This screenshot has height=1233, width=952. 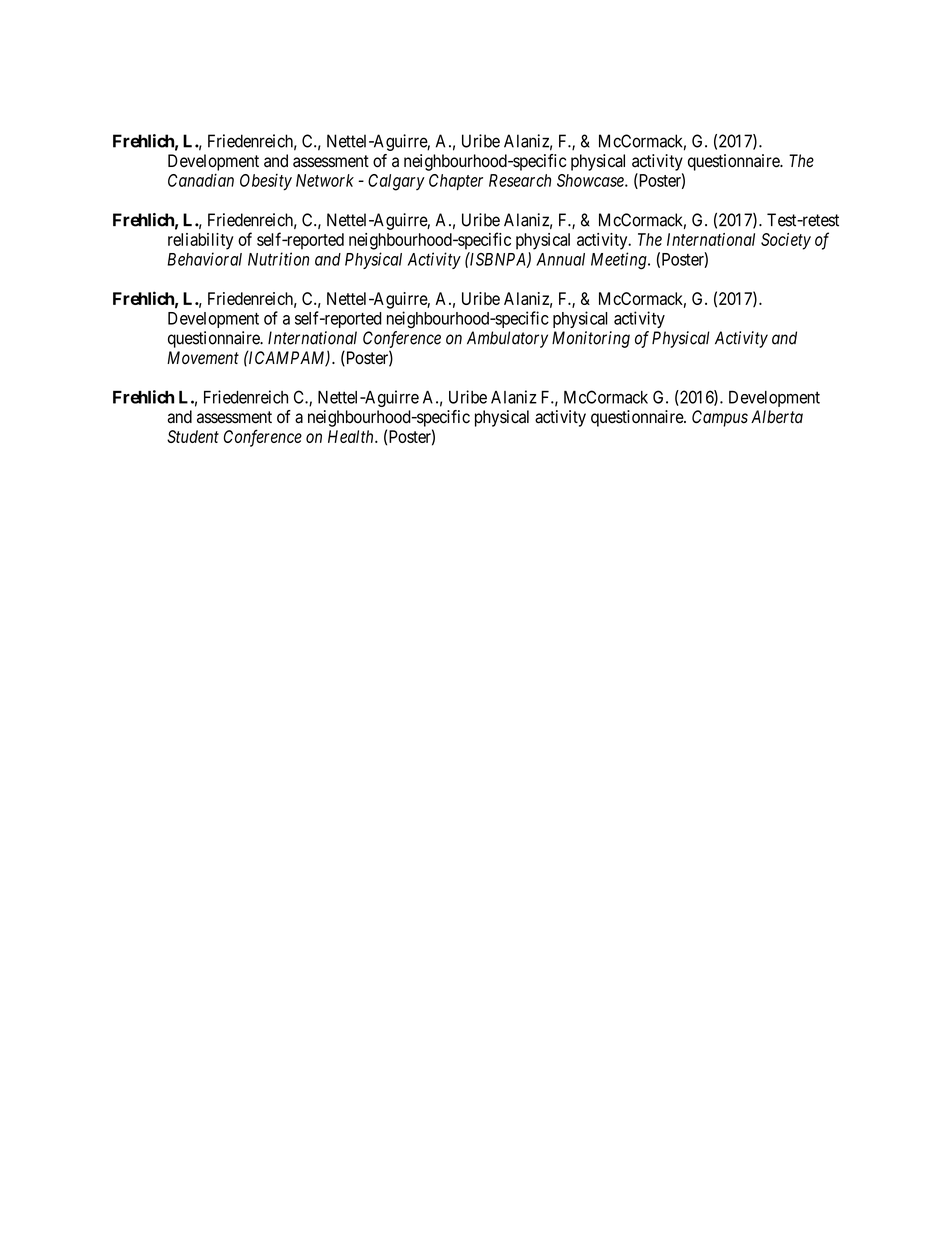 I want to click on Behavioral, so click(x=204, y=259).
